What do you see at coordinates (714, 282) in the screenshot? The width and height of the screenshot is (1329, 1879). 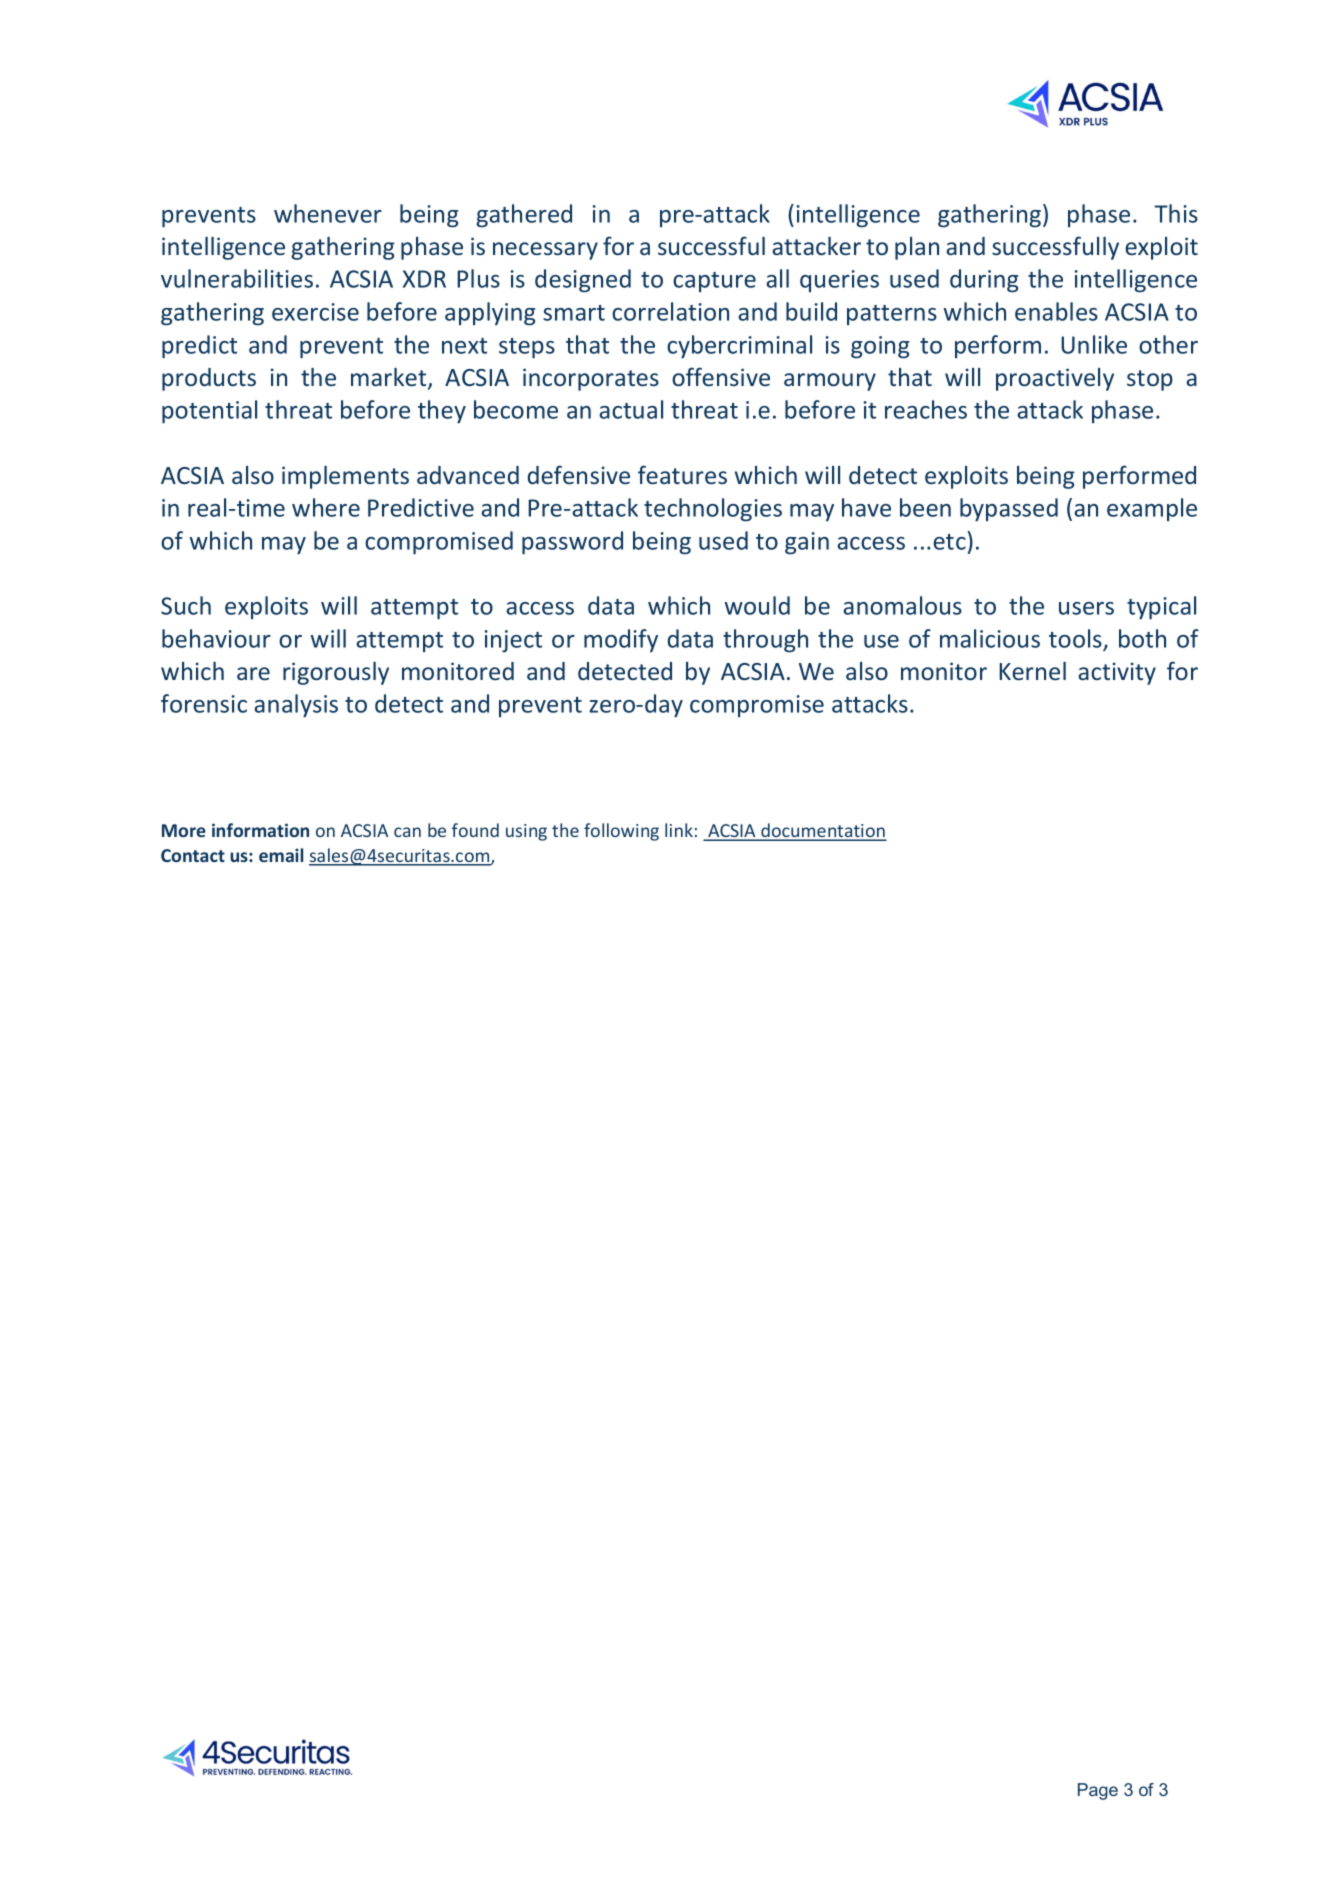 I see `capture` at bounding box center [714, 282].
